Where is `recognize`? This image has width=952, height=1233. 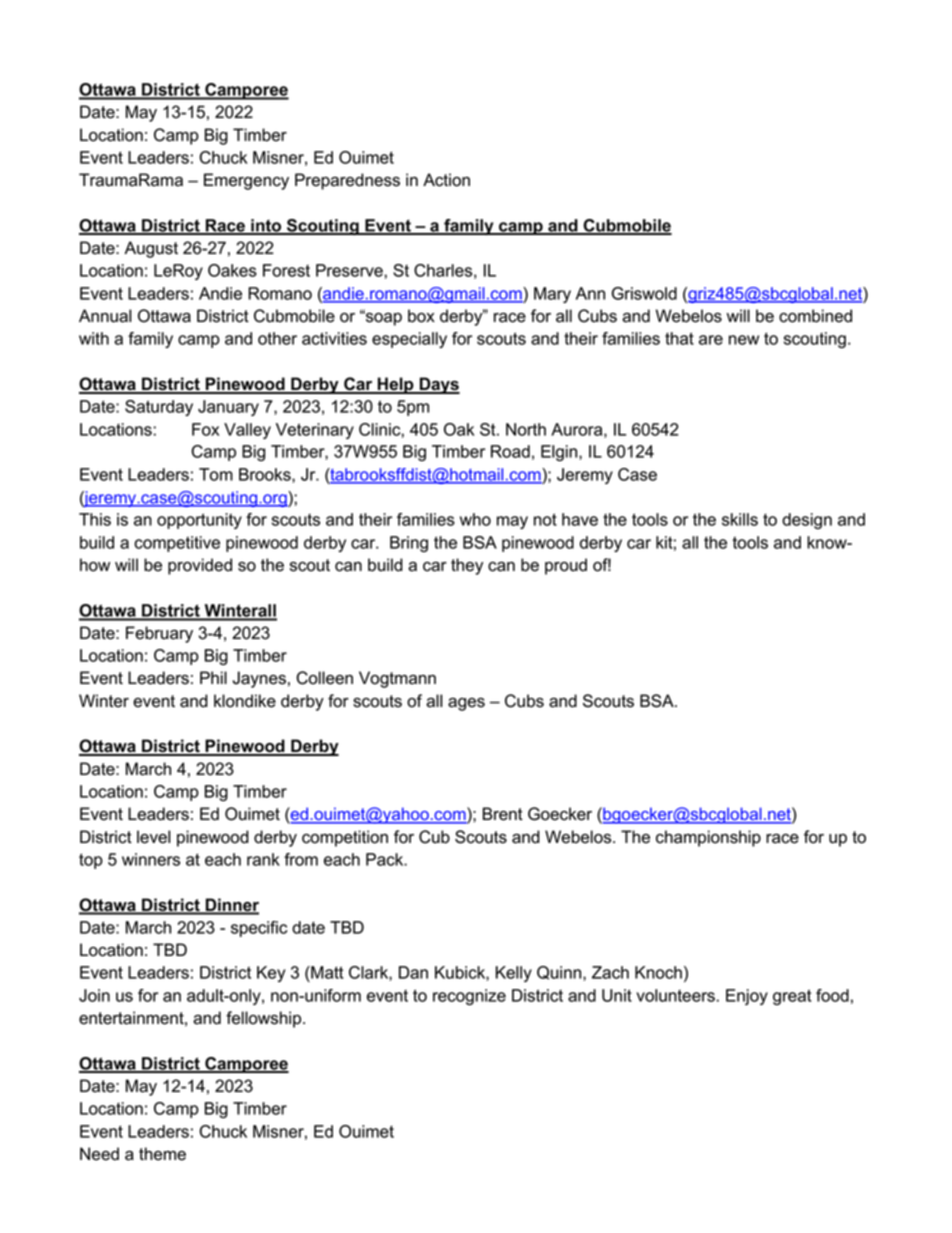
recognize is located at coordinates (469, 997).
